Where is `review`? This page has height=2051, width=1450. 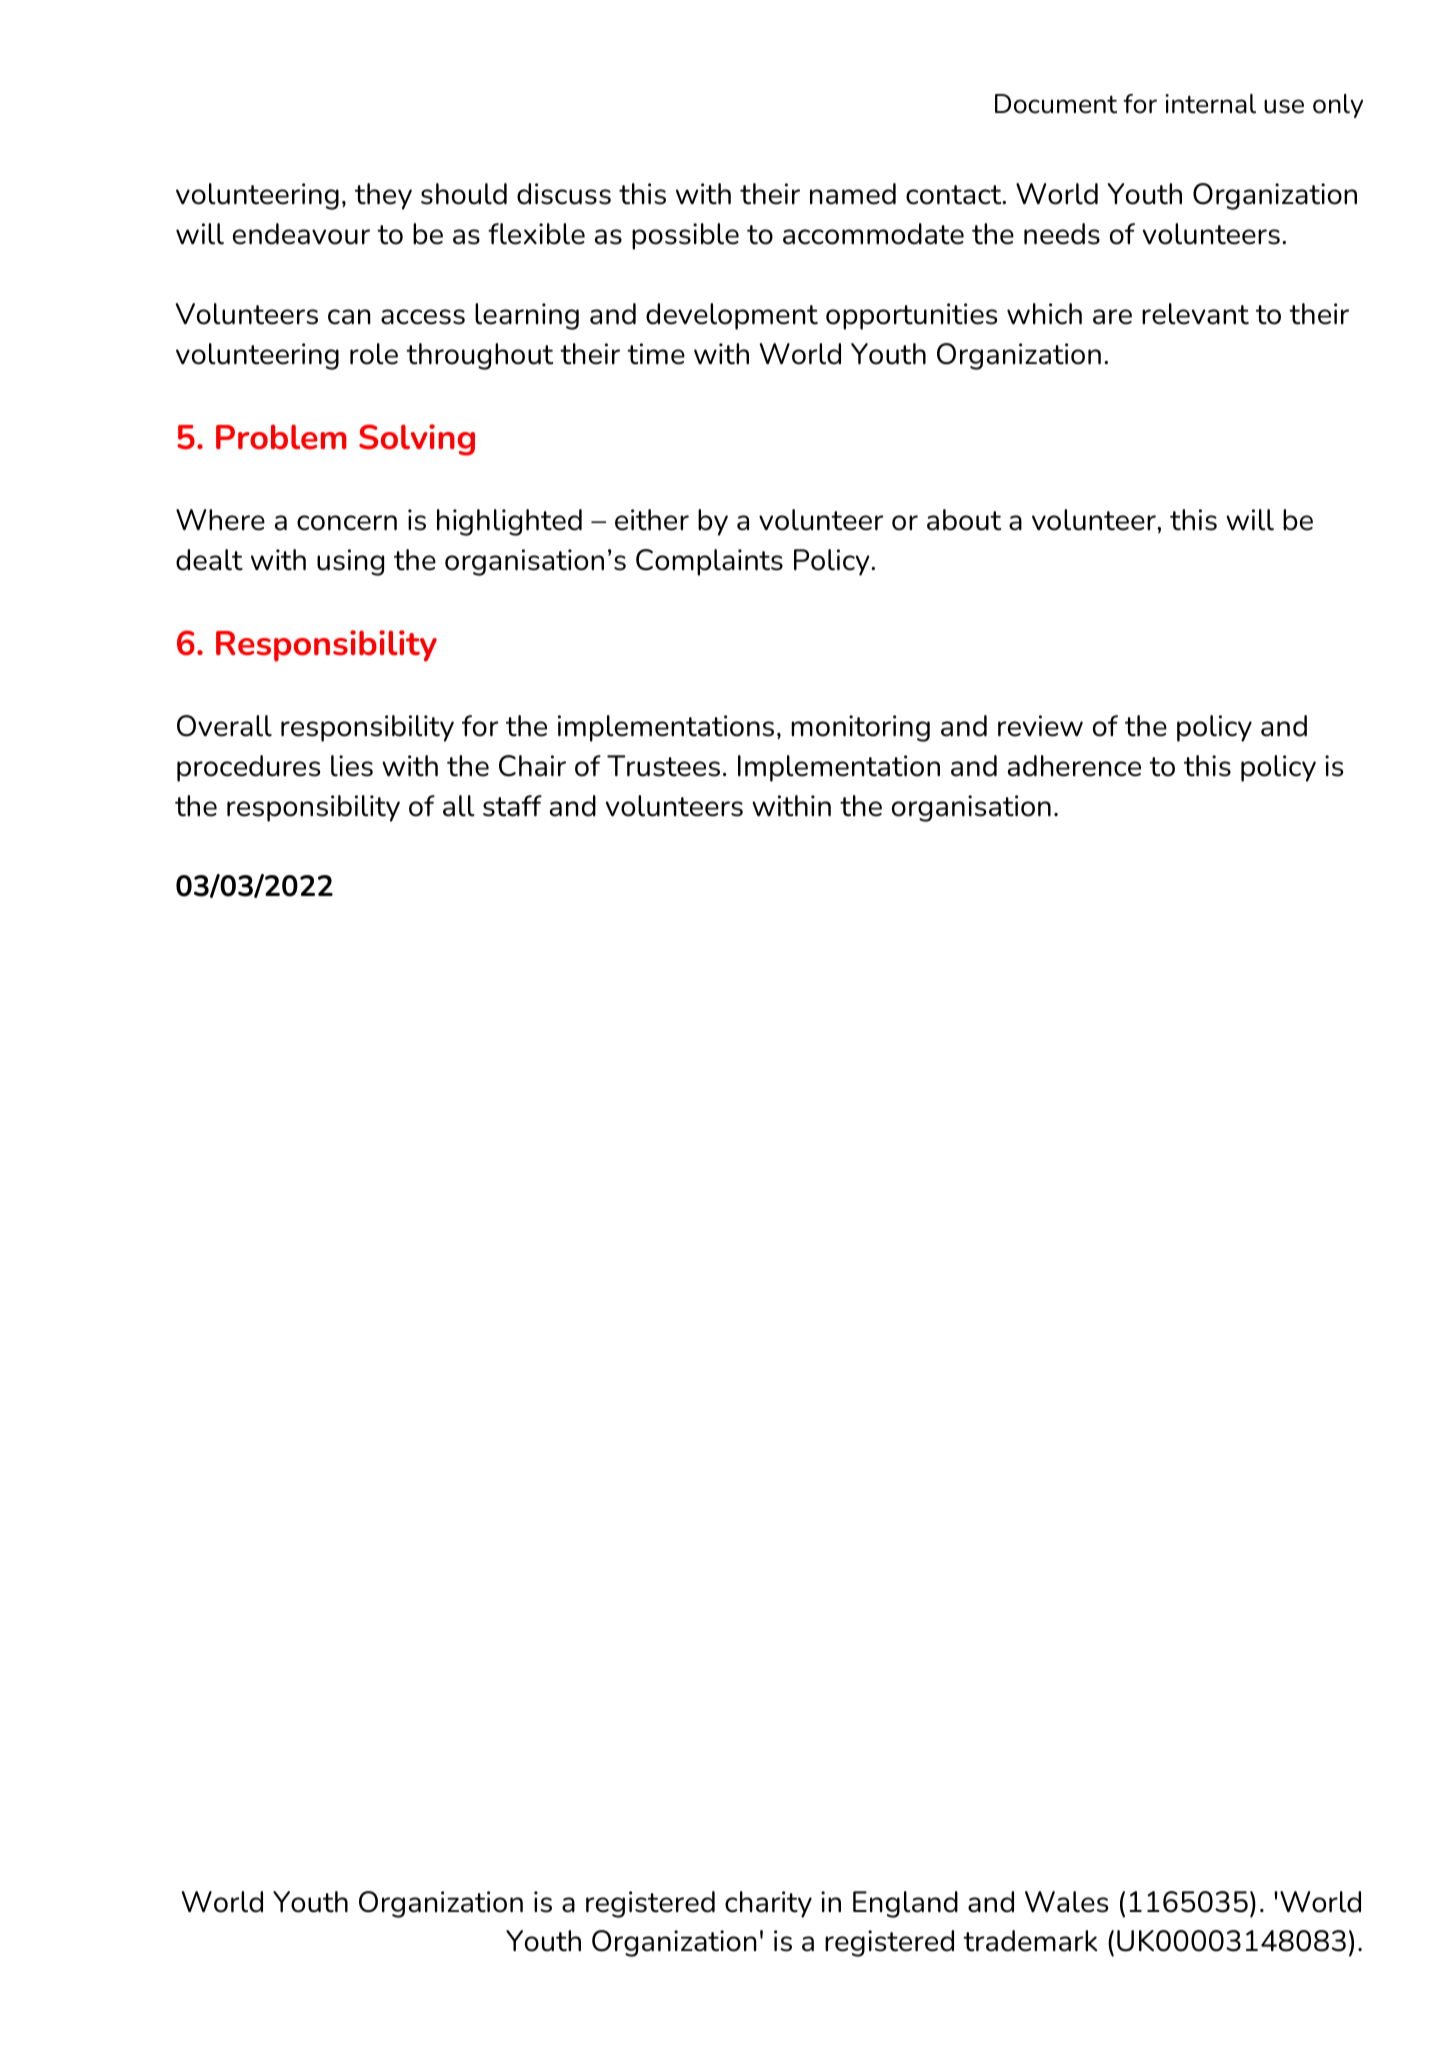
review is located at coordinates (1040, 726).
